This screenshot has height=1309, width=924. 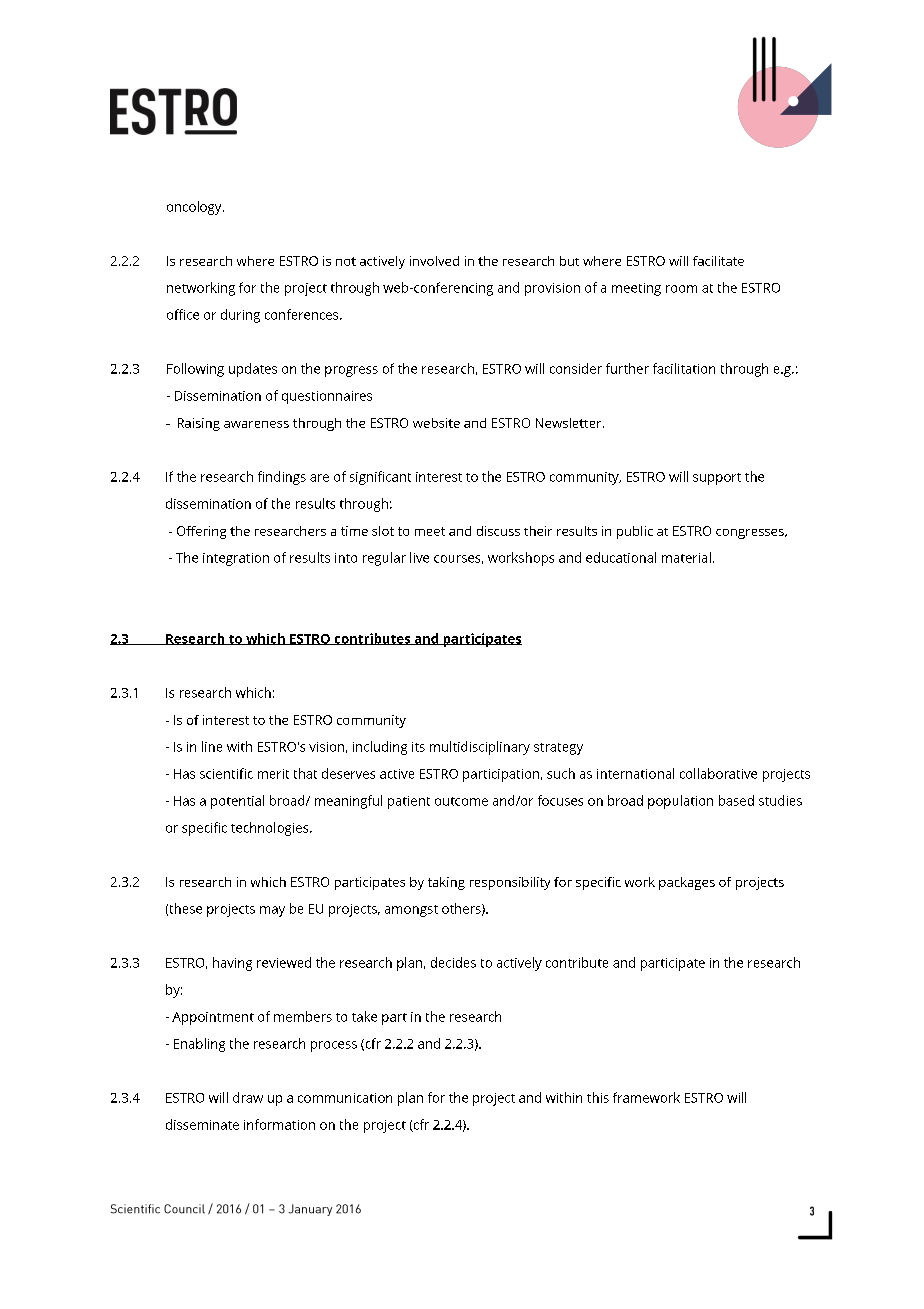 I want to click on packages, so click(x=687, y=883).
